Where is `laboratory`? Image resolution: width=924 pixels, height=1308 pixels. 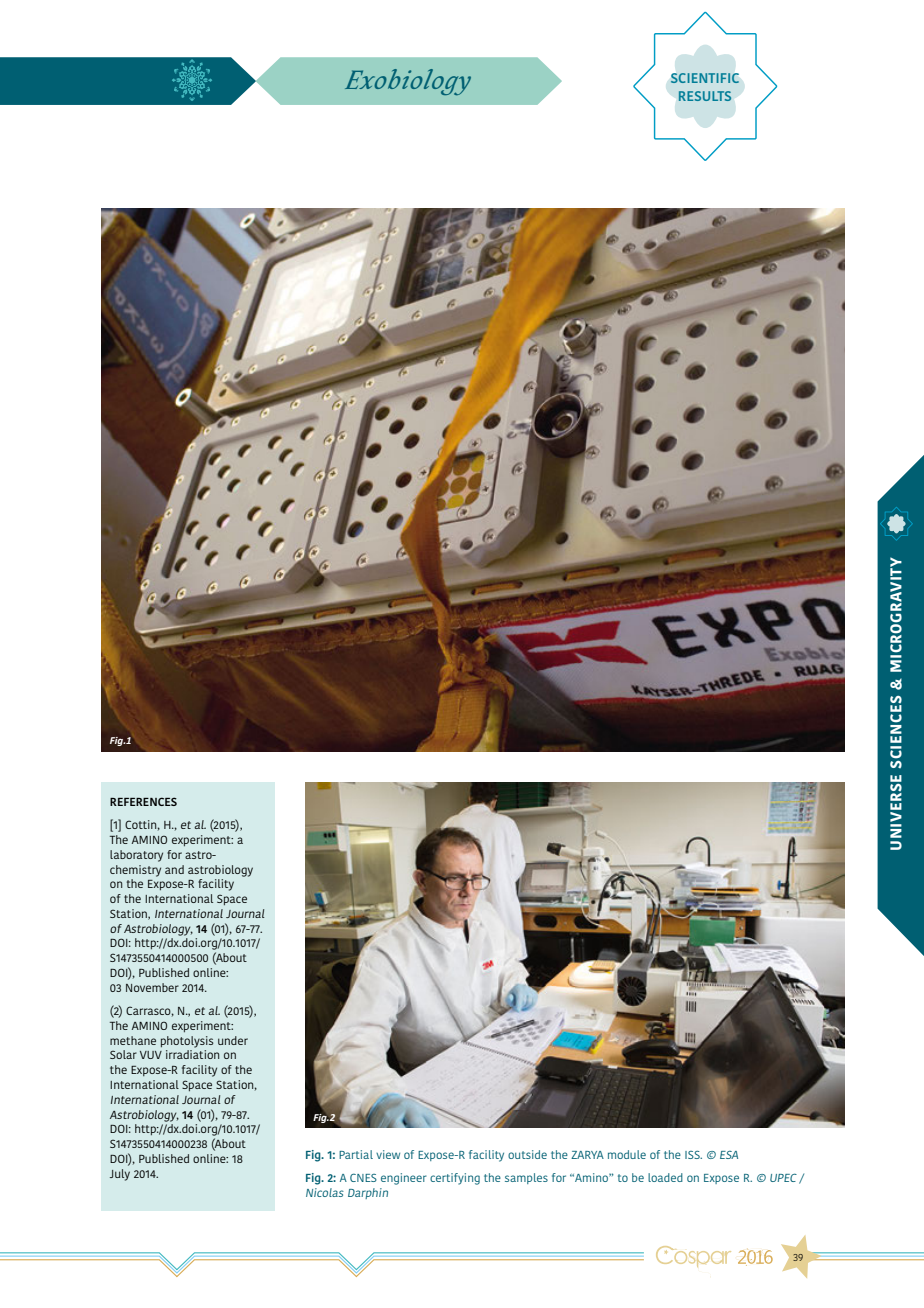 laboratory is located at coordinates (136, 856).
